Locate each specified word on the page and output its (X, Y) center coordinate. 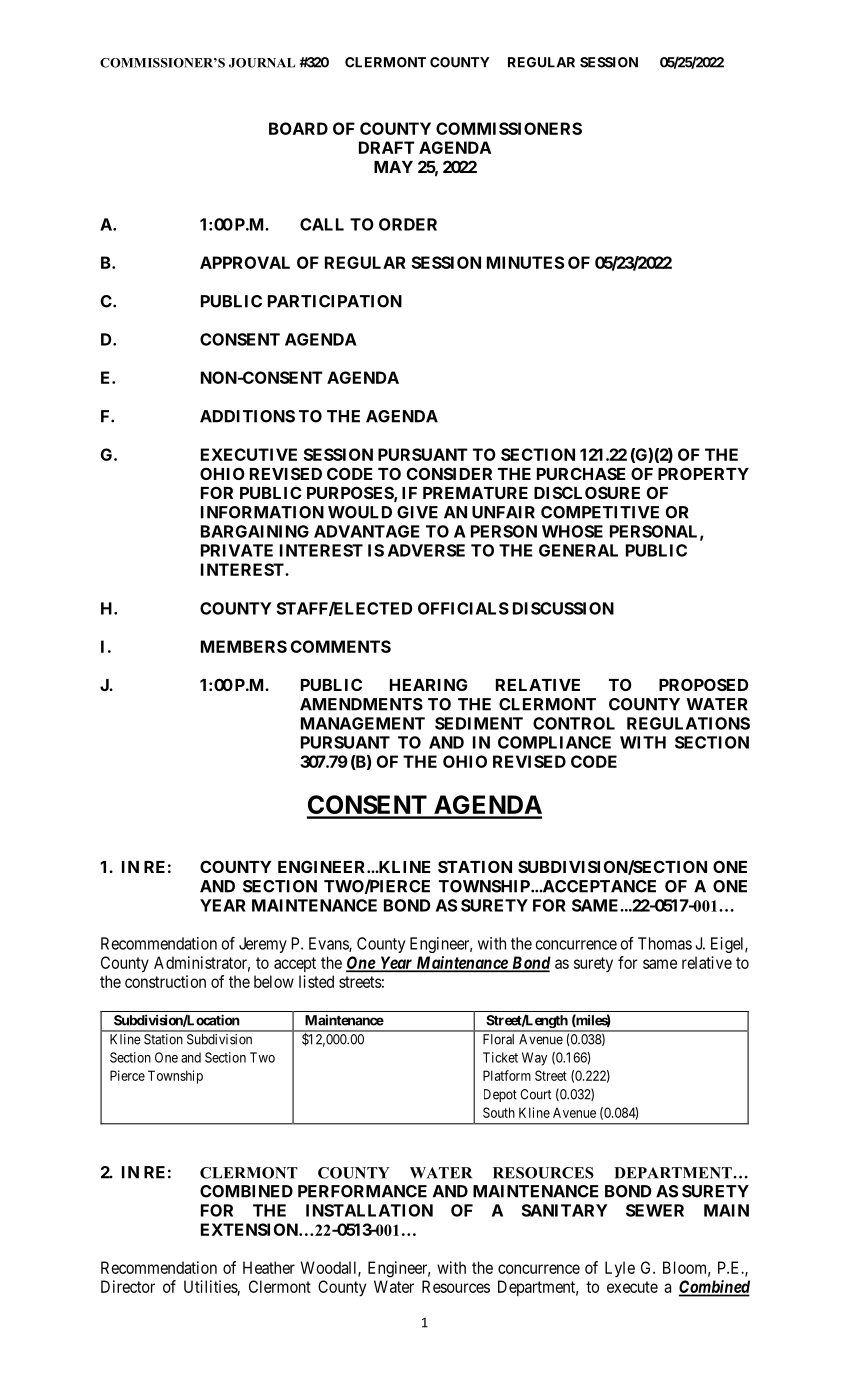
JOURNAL (262, 63)
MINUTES (525, 262)
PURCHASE (581, 473)
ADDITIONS (247, 416)
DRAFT (387, 147)
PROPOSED (703, 684)
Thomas (665, 943)
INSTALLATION (369, 1210)
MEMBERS (244, 646)
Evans (329, 944)
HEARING (428, 684)
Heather (269, 1267)
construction (165, 981)
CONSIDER (449, 473)
